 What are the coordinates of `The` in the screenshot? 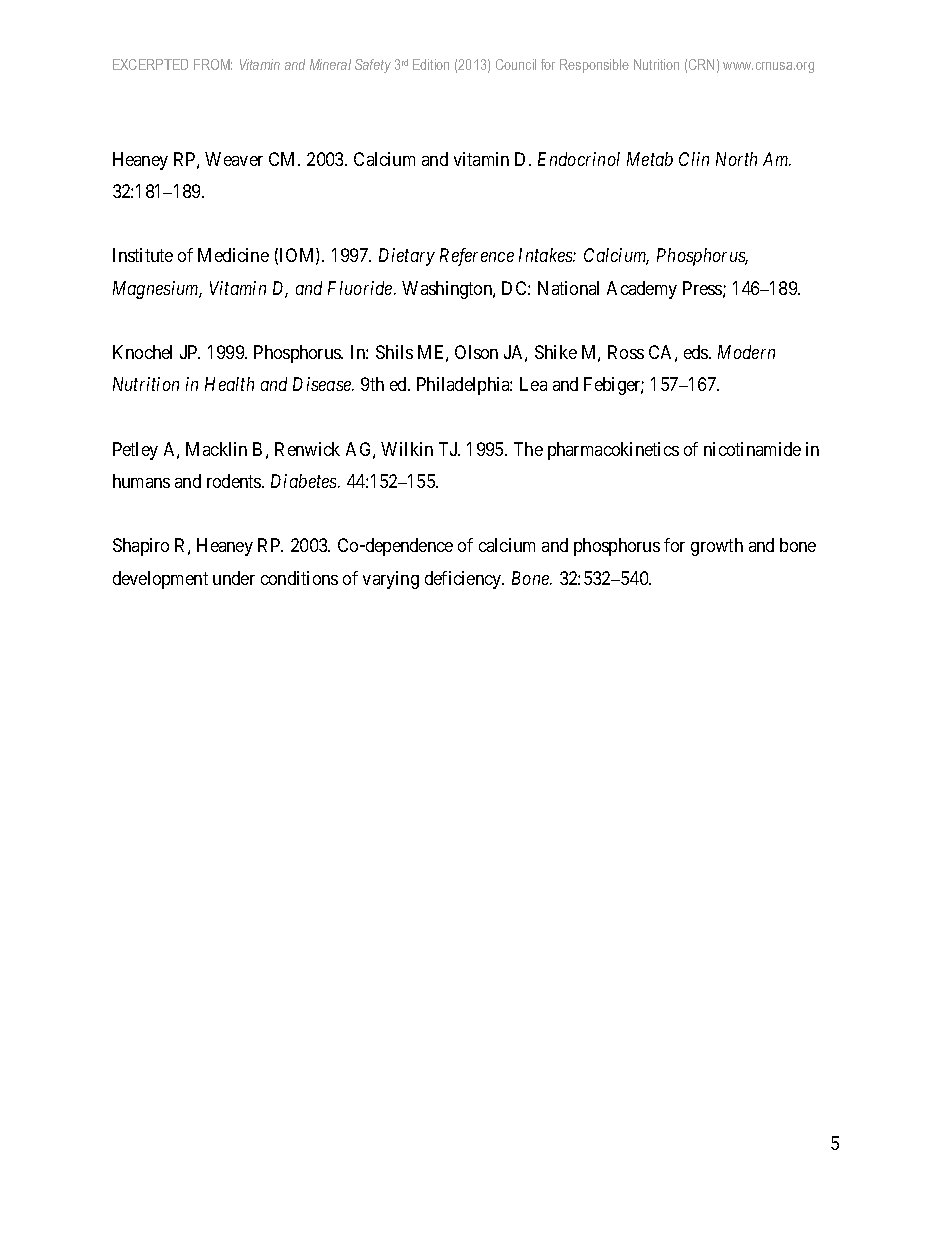 It's located at (528, 449).
